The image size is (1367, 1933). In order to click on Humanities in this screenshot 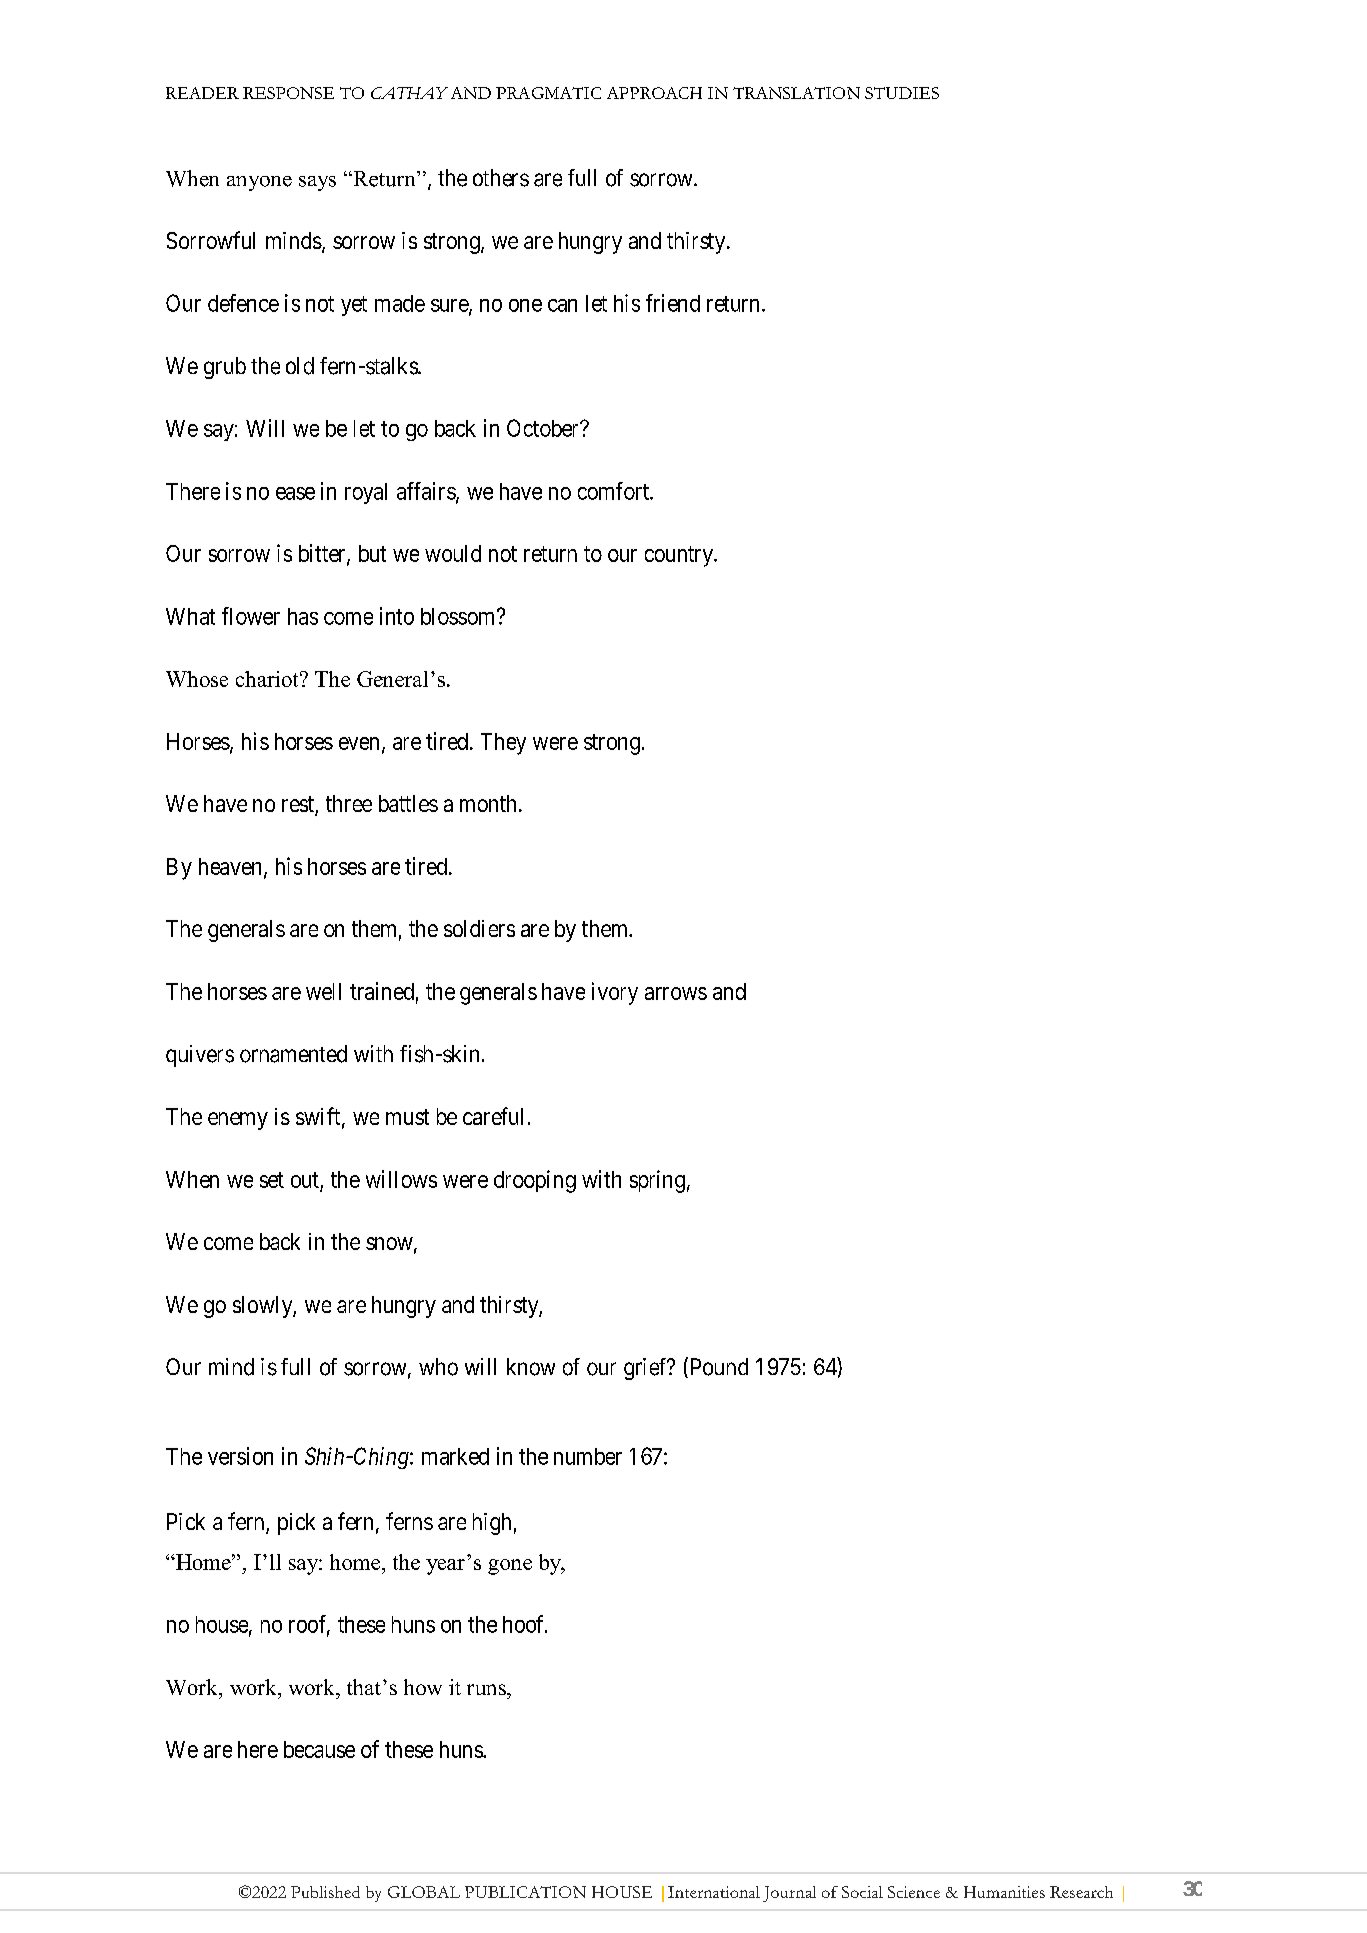, I will do `click(1004, 1892)`.
